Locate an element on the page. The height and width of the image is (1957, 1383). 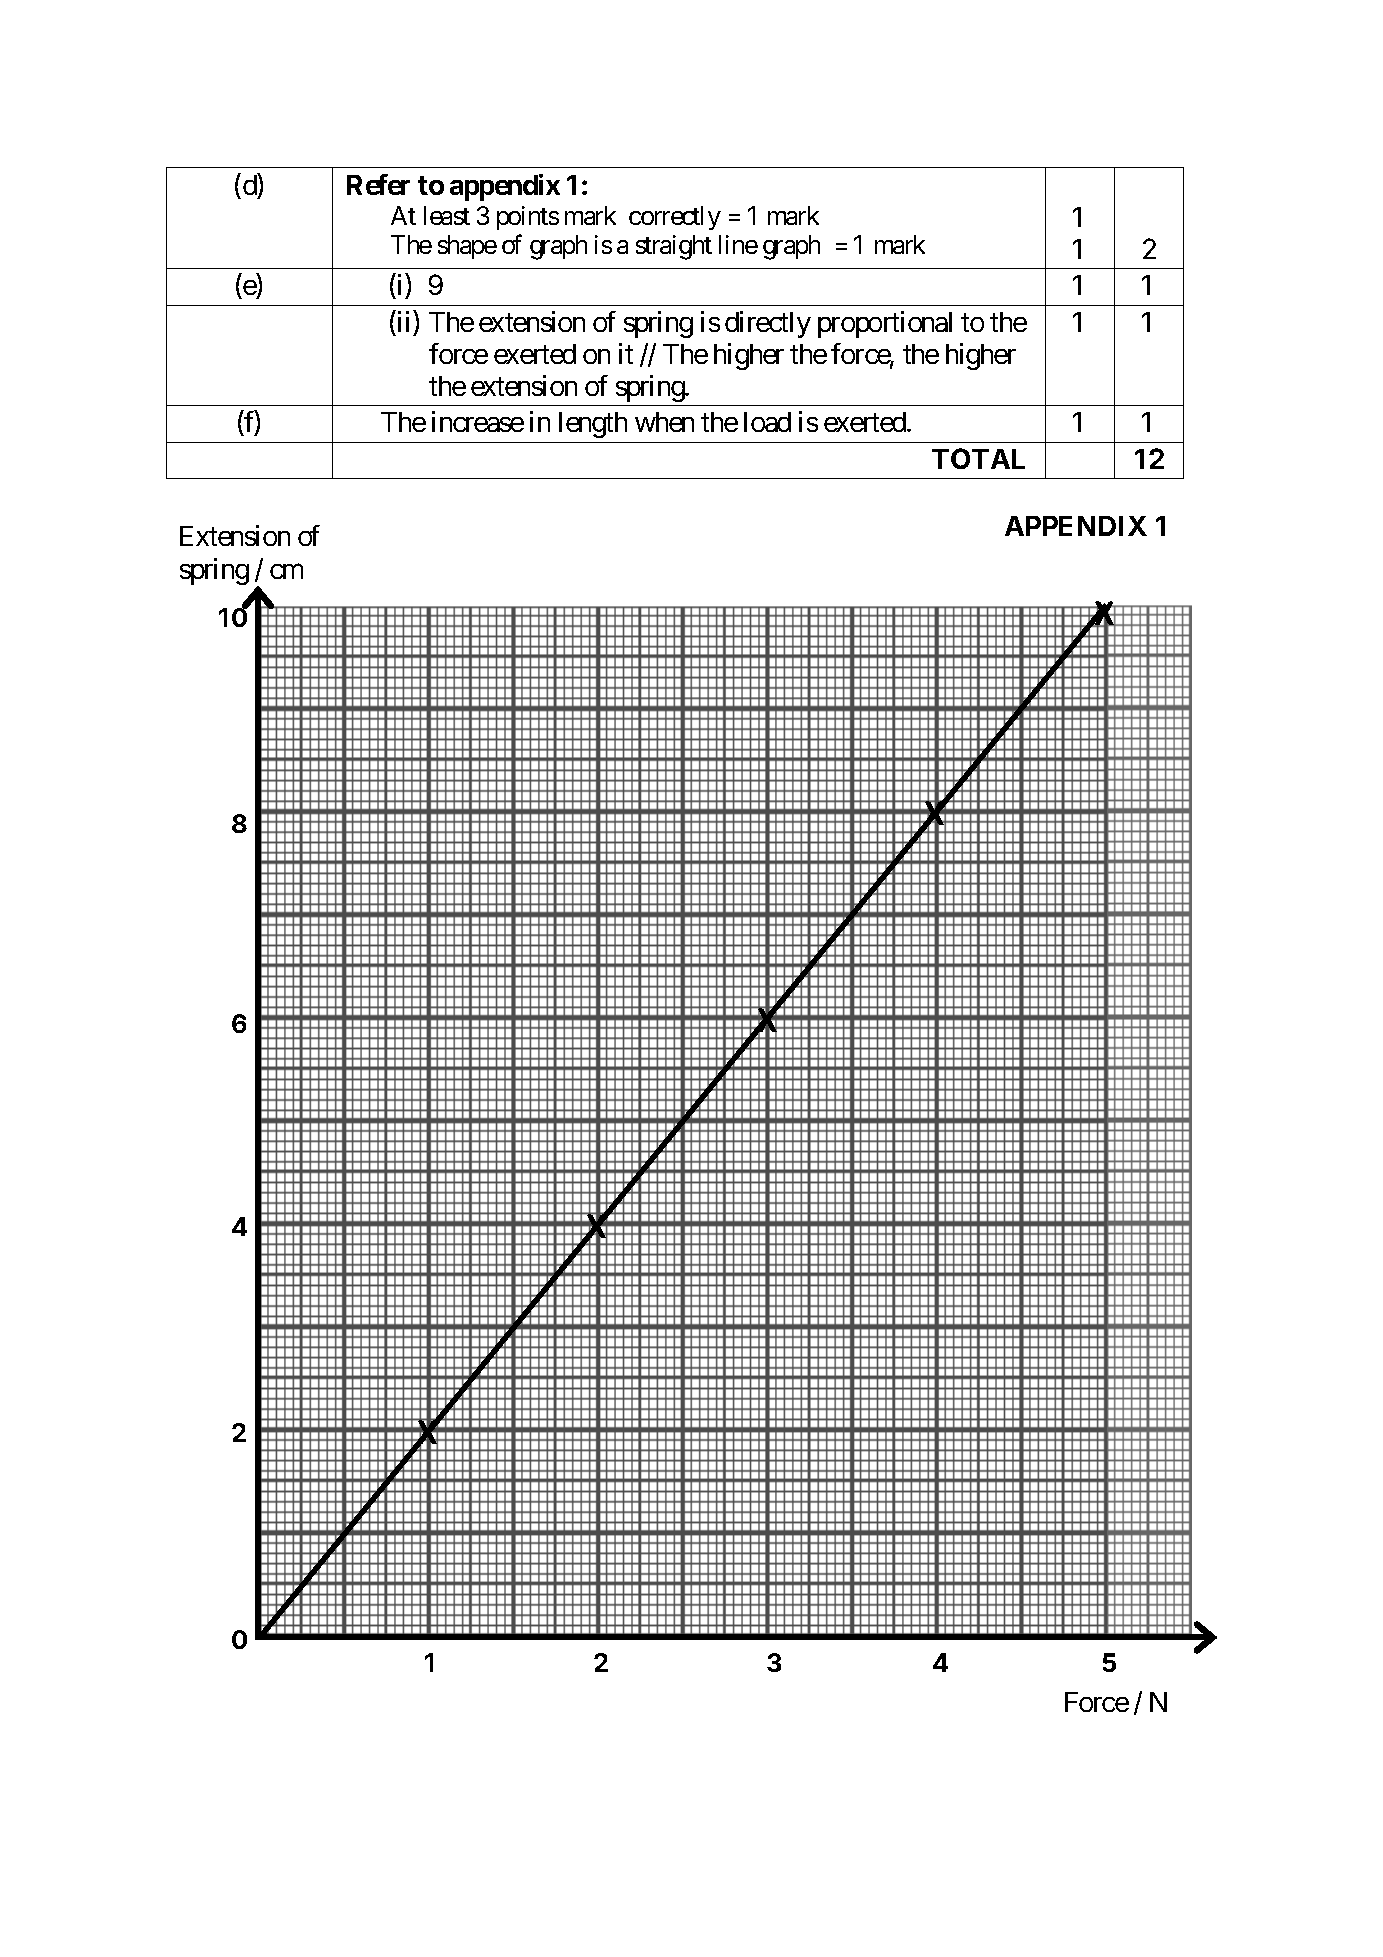
correctly is located at coordinates (675, 218).
